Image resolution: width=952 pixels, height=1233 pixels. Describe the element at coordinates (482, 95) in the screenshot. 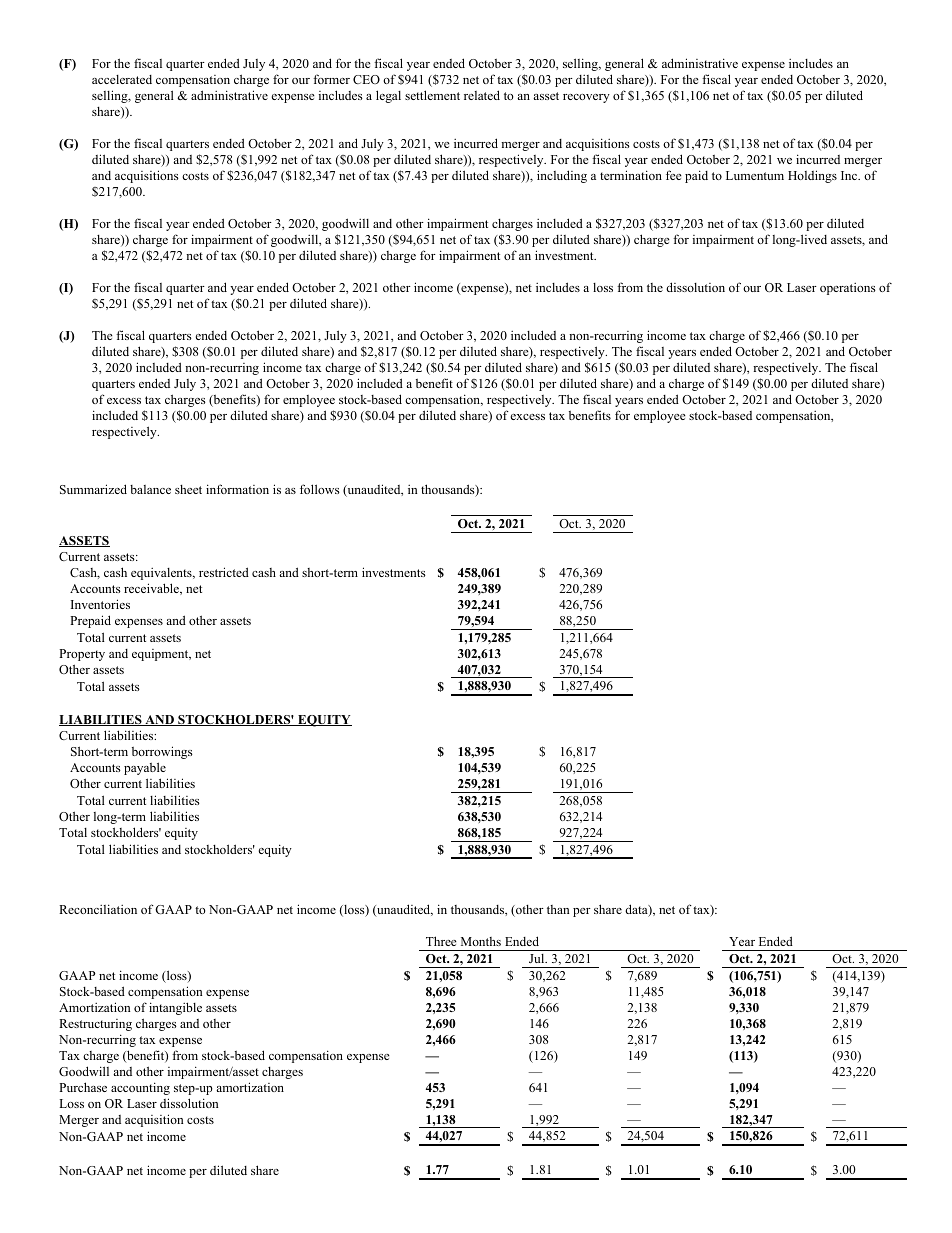

I see `related` at that location.
